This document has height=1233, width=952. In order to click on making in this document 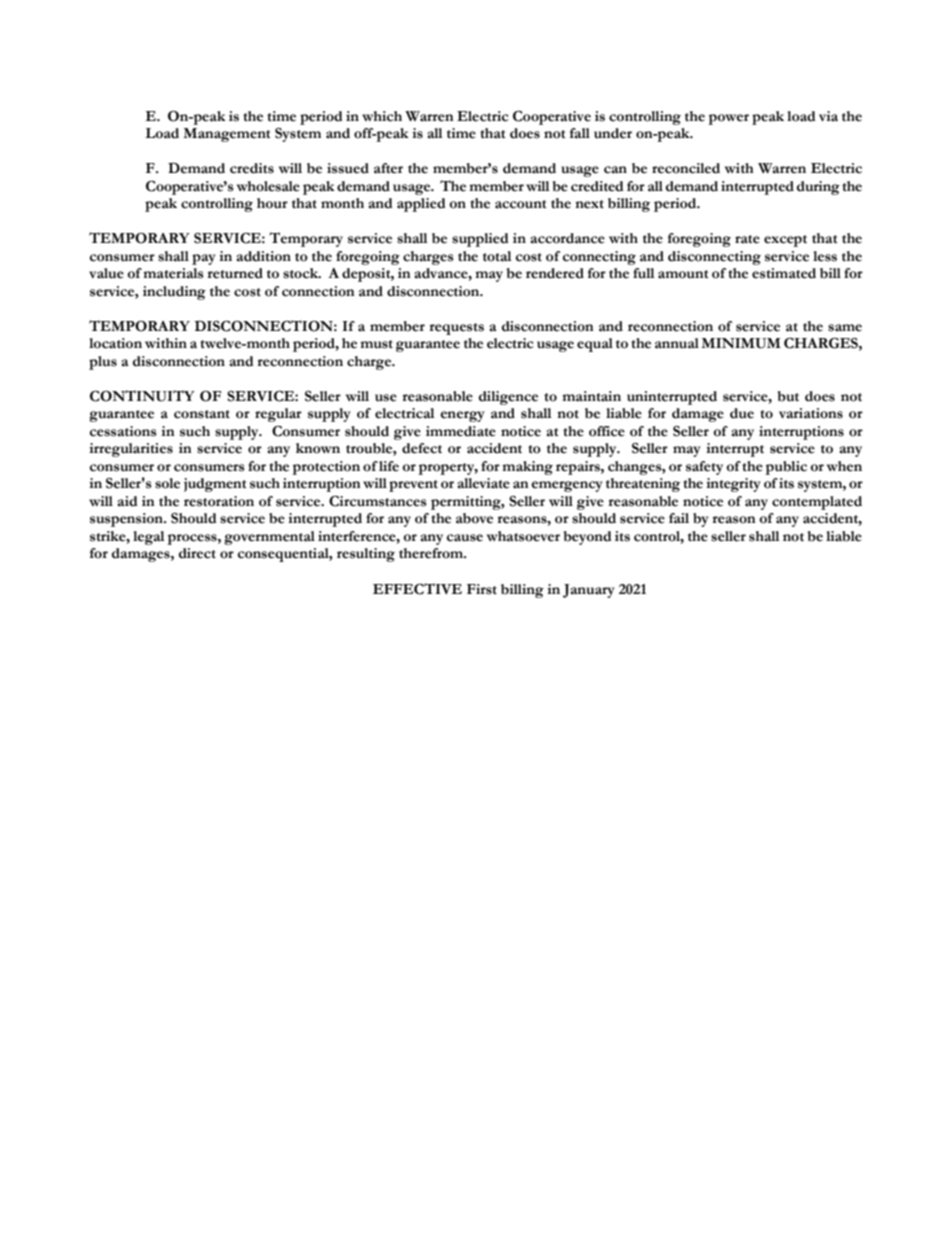, I will do `click(527, 468)`.
